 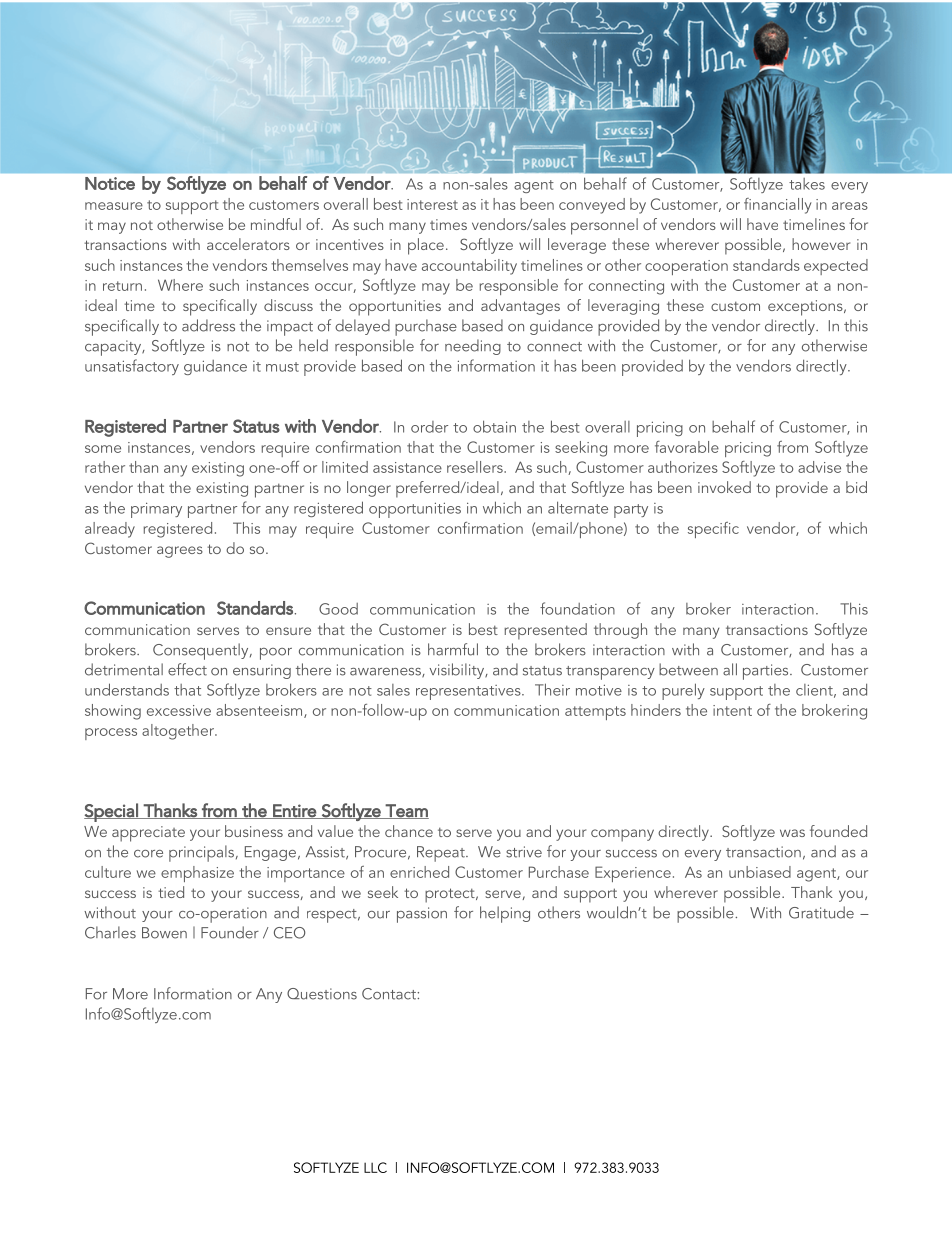 I want to click on interest, so click(x=432, y=204).
